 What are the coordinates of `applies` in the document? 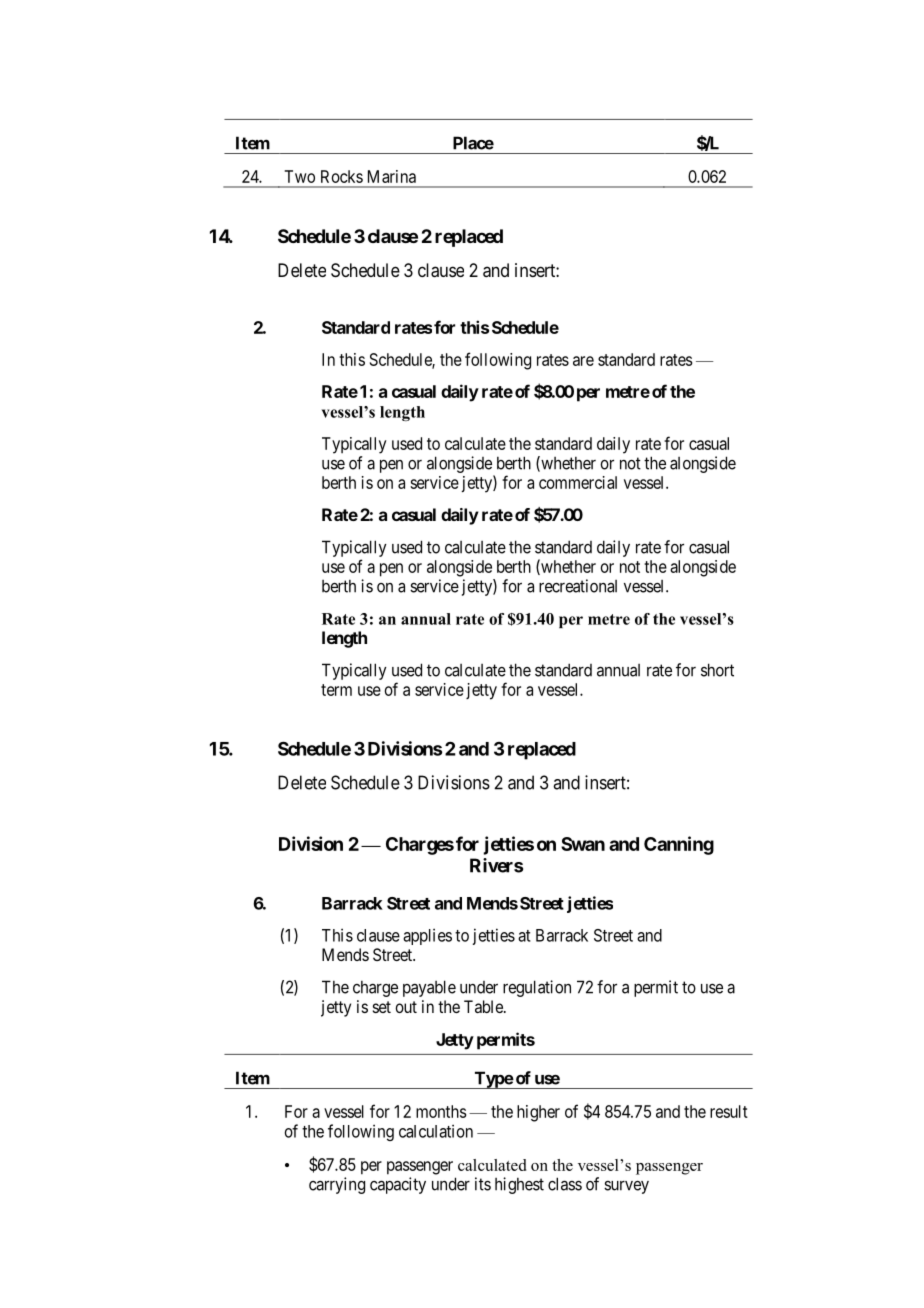 It's located at (427, 936).
